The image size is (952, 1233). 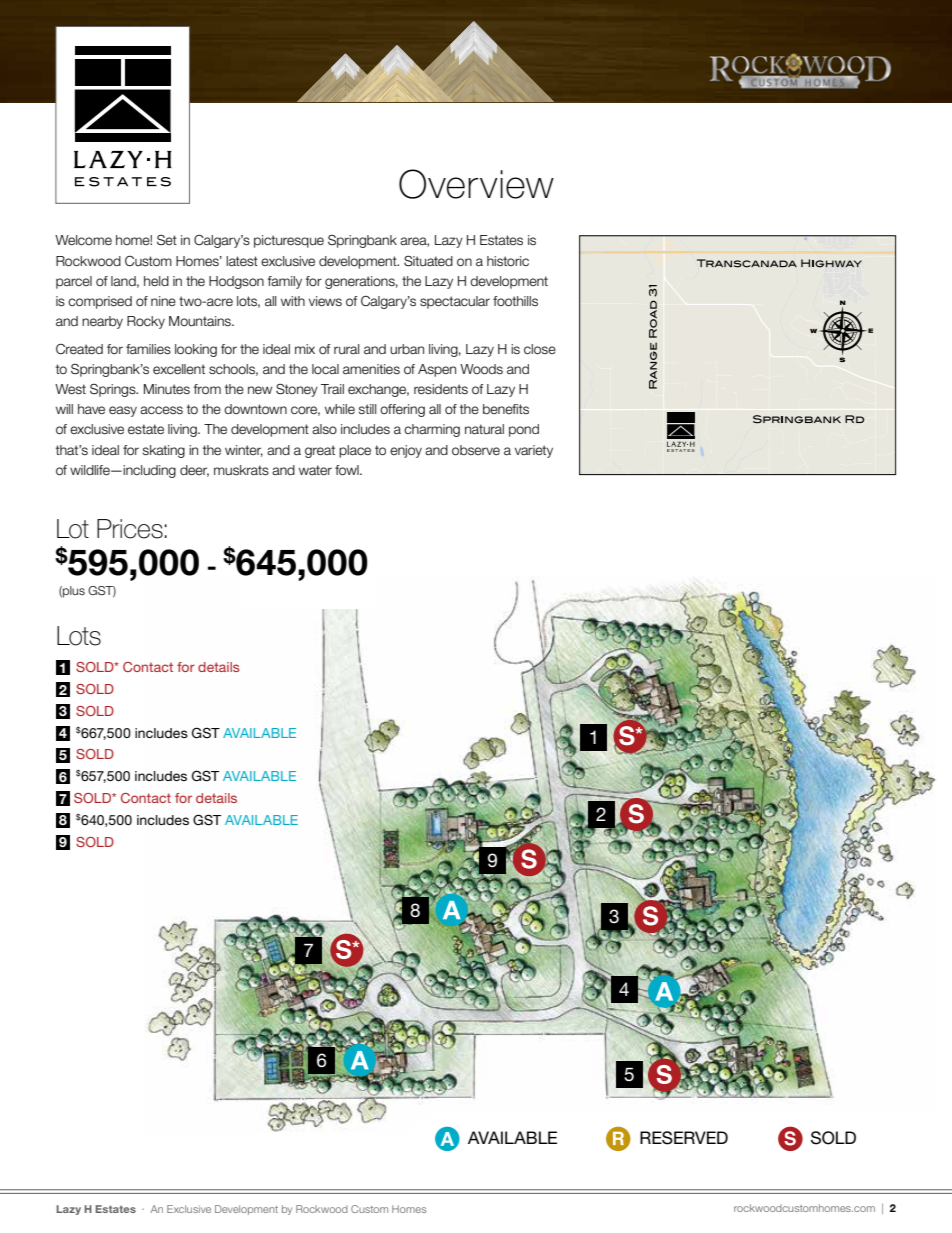 I want to click on RESERVED, so click(x=684, y=1138).
